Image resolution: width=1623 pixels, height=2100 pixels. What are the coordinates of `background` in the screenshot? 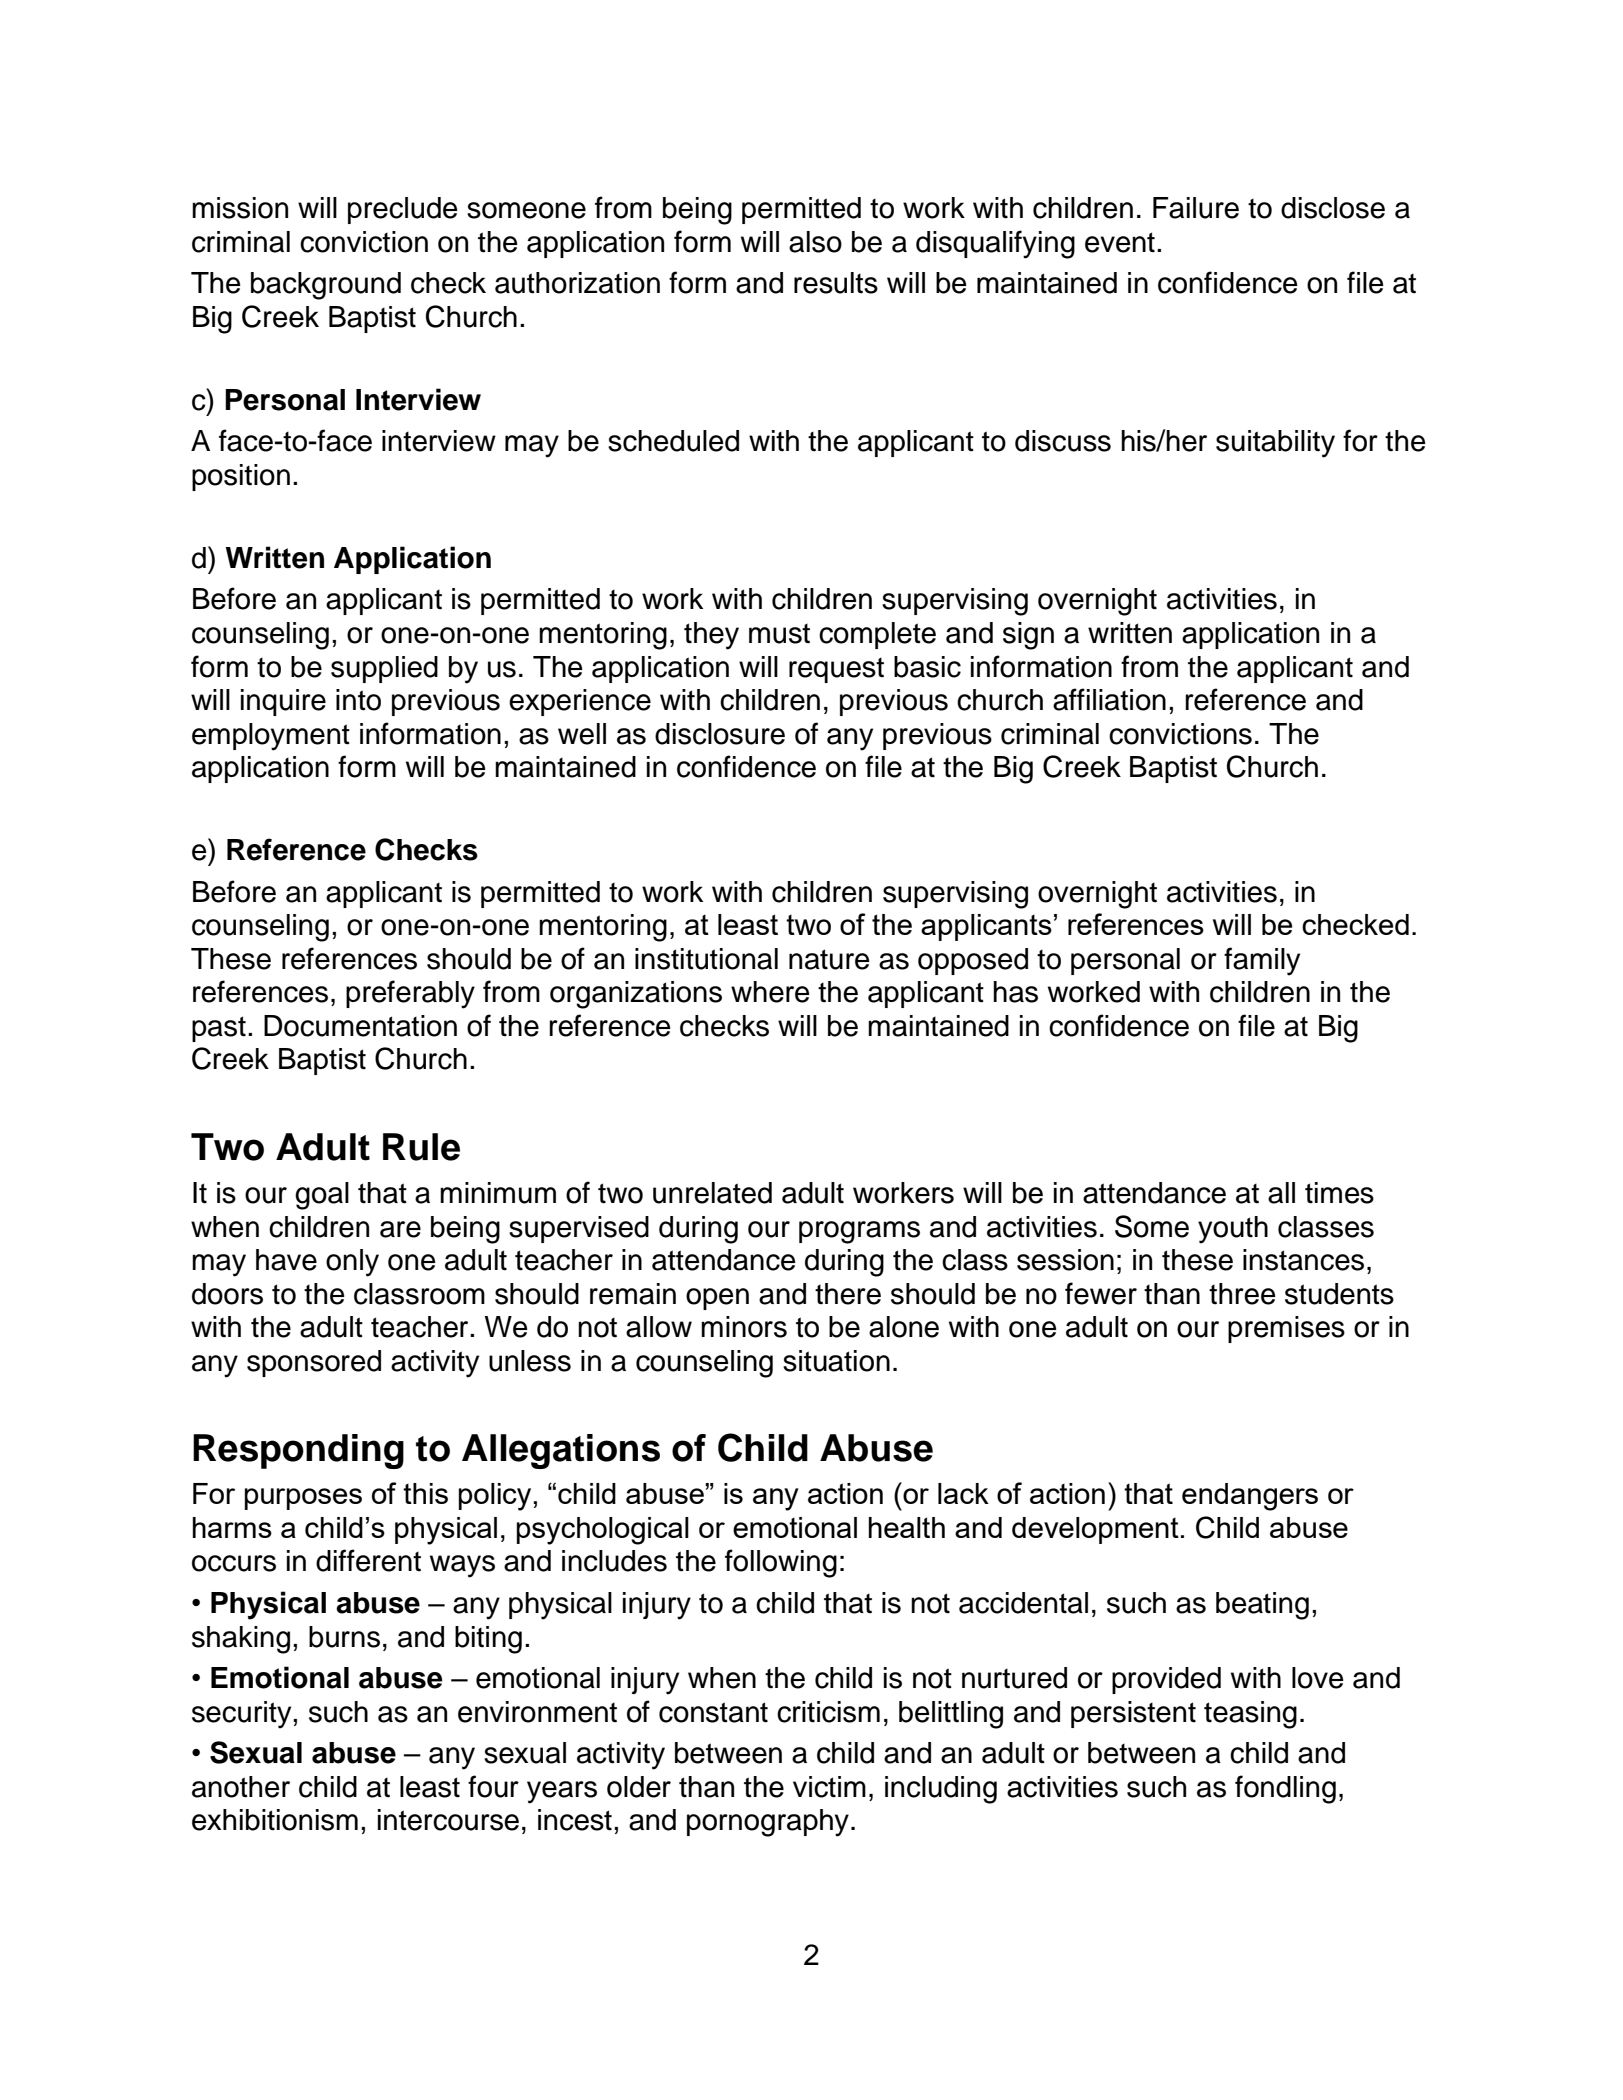 It's located at (326, 286).
